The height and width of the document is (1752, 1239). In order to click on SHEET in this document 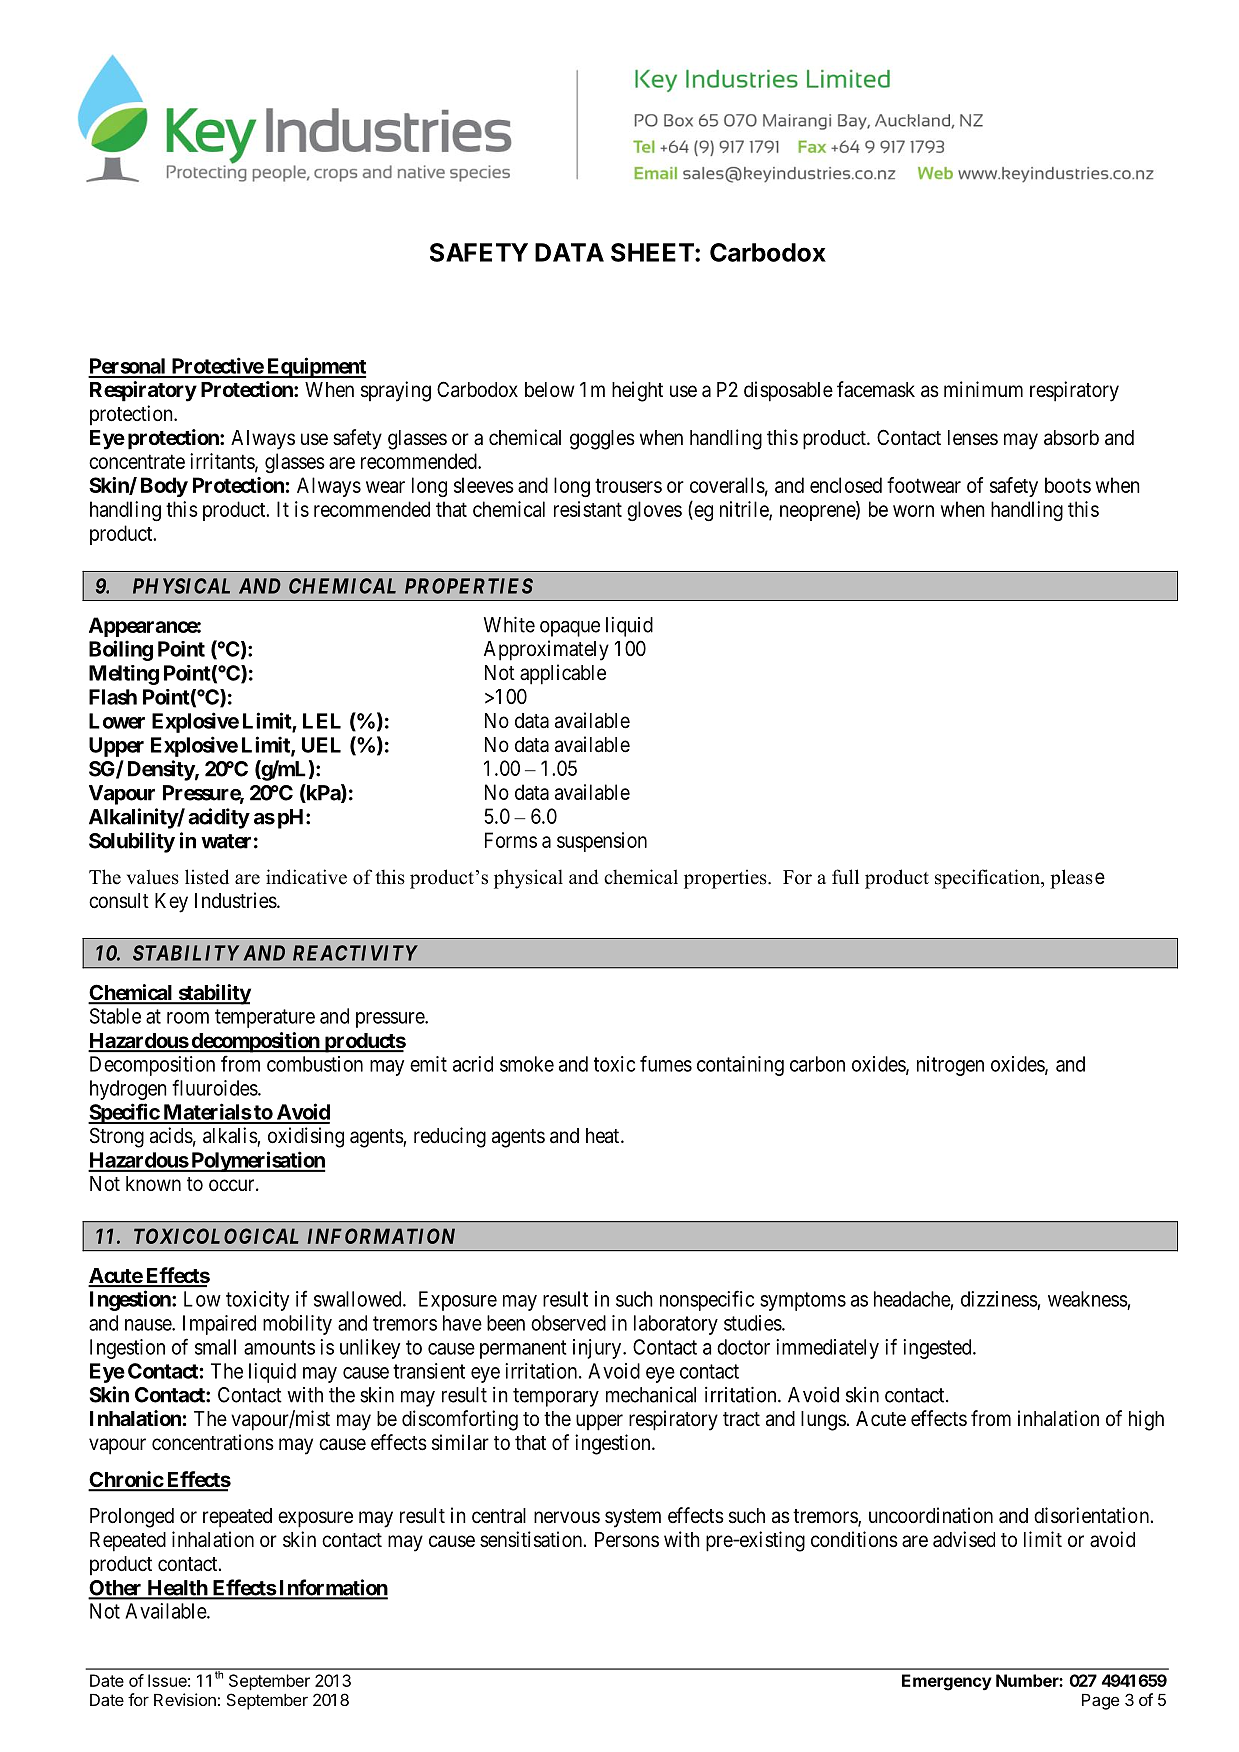, I will do `click(653, 252)`.
